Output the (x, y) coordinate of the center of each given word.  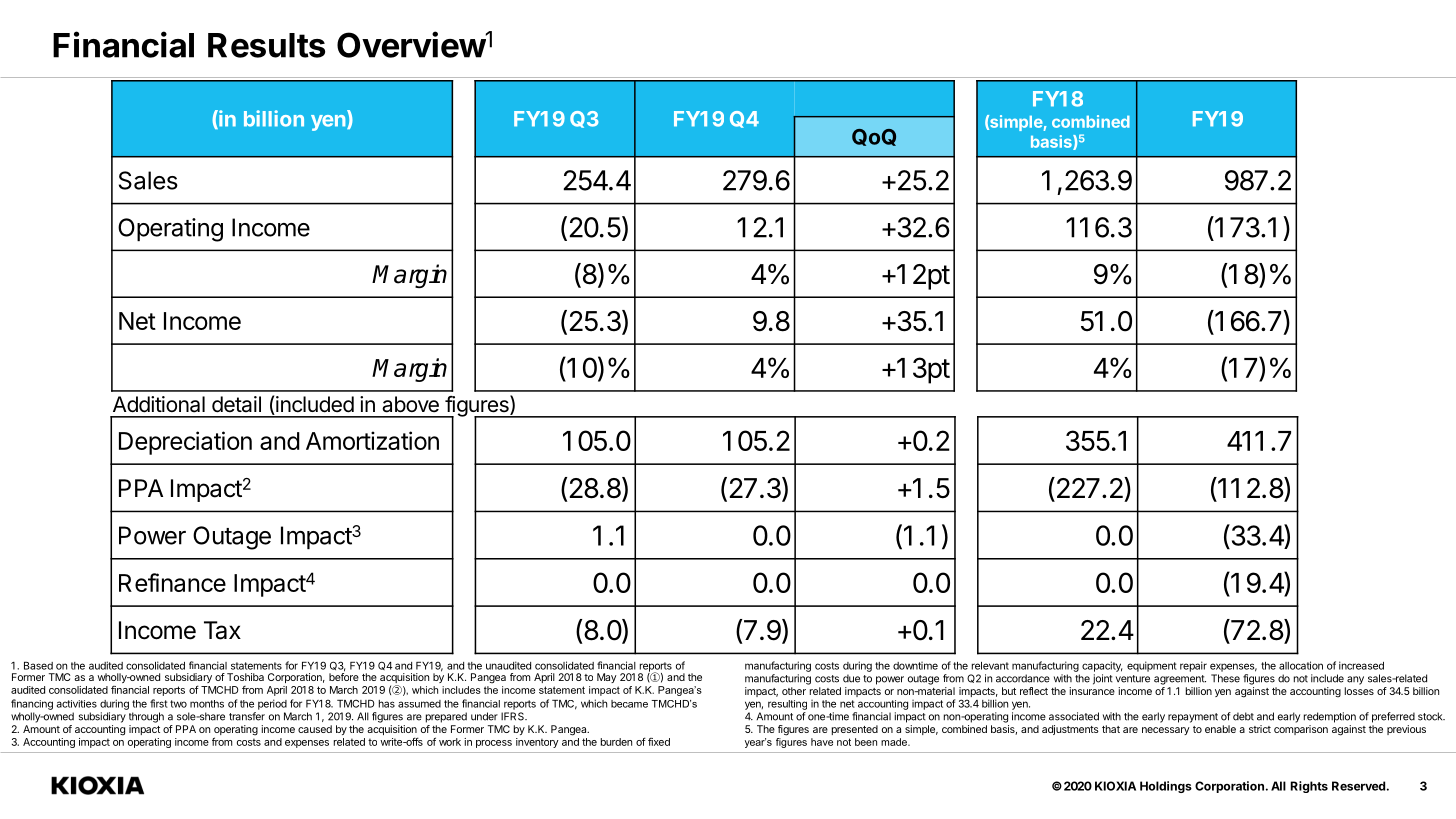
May (607, 678)
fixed (659, 742)
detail (236, 404)
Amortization (372, 440)
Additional (159, 404)
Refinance (172, 582)
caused (315, 729)
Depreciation (185, 443)
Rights (1309, 787)
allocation (1301, 665)
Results (266, 45)
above (410, 404)
